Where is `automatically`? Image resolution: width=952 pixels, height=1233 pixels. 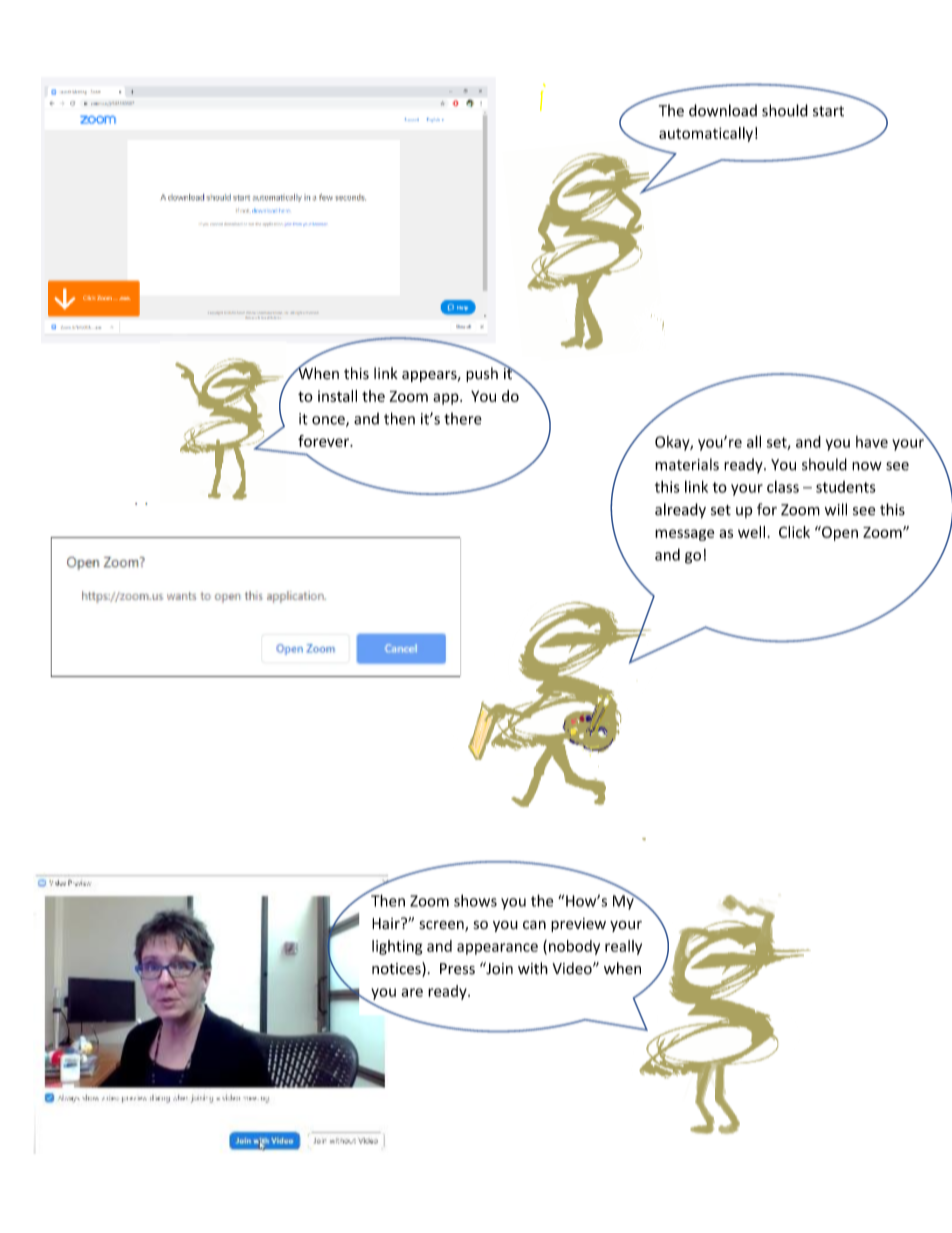
automatically is located at coordinates (706, 134).
